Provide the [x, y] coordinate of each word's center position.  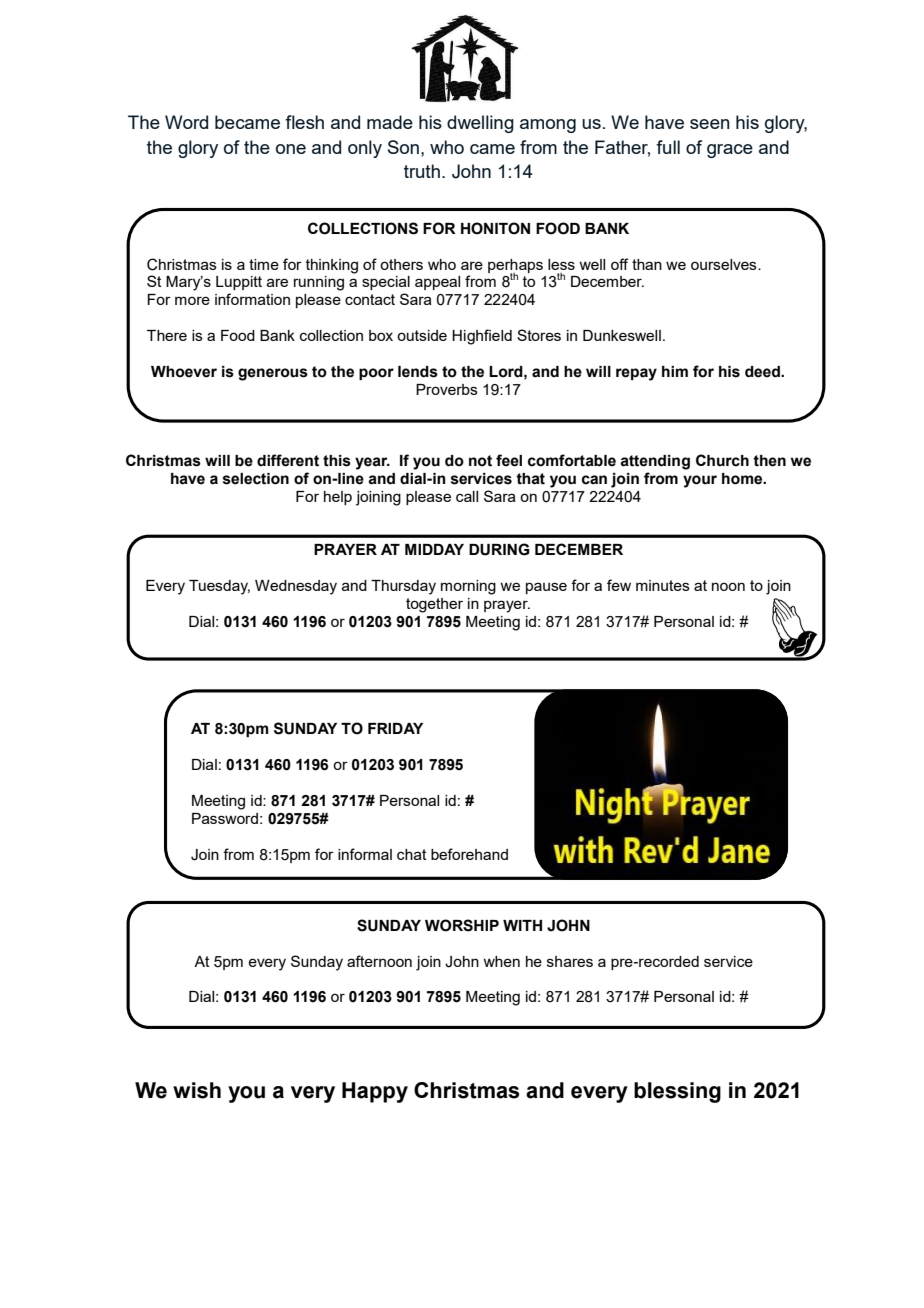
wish [197, 1090]
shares [570, 961]
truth [422, 171]
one [291, 149]
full [668, 147]
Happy [375, 1092]
